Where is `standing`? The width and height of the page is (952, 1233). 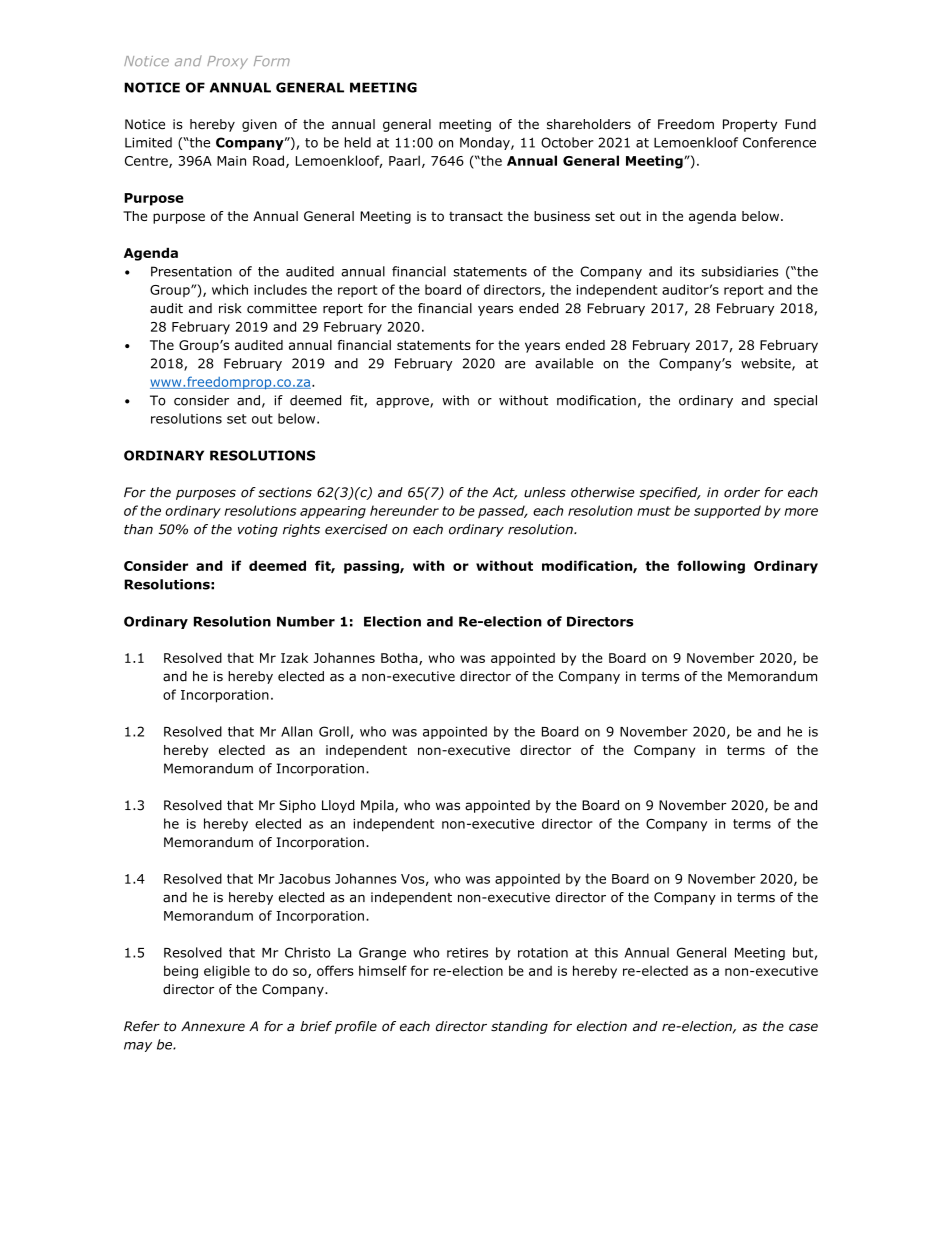 standing is located at coordinates (519, 1027).
